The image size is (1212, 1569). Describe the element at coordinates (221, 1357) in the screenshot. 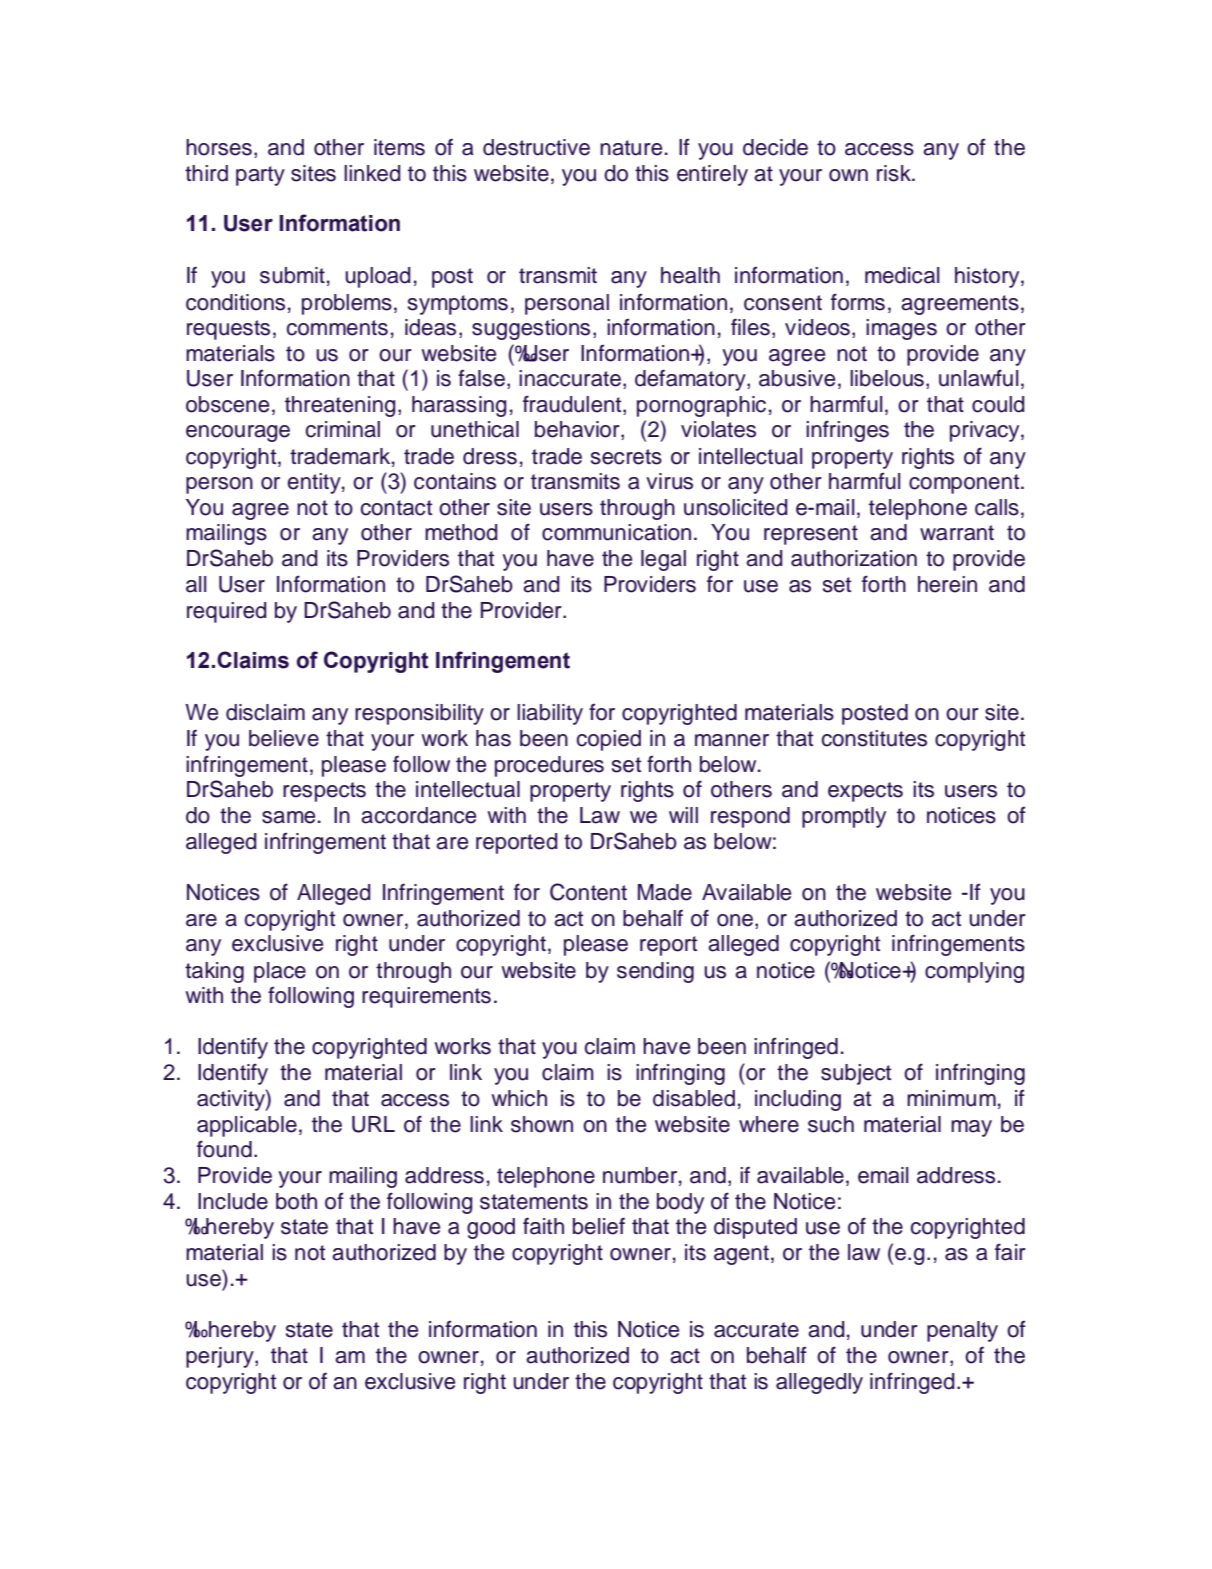

I see `perjury` at that location.
